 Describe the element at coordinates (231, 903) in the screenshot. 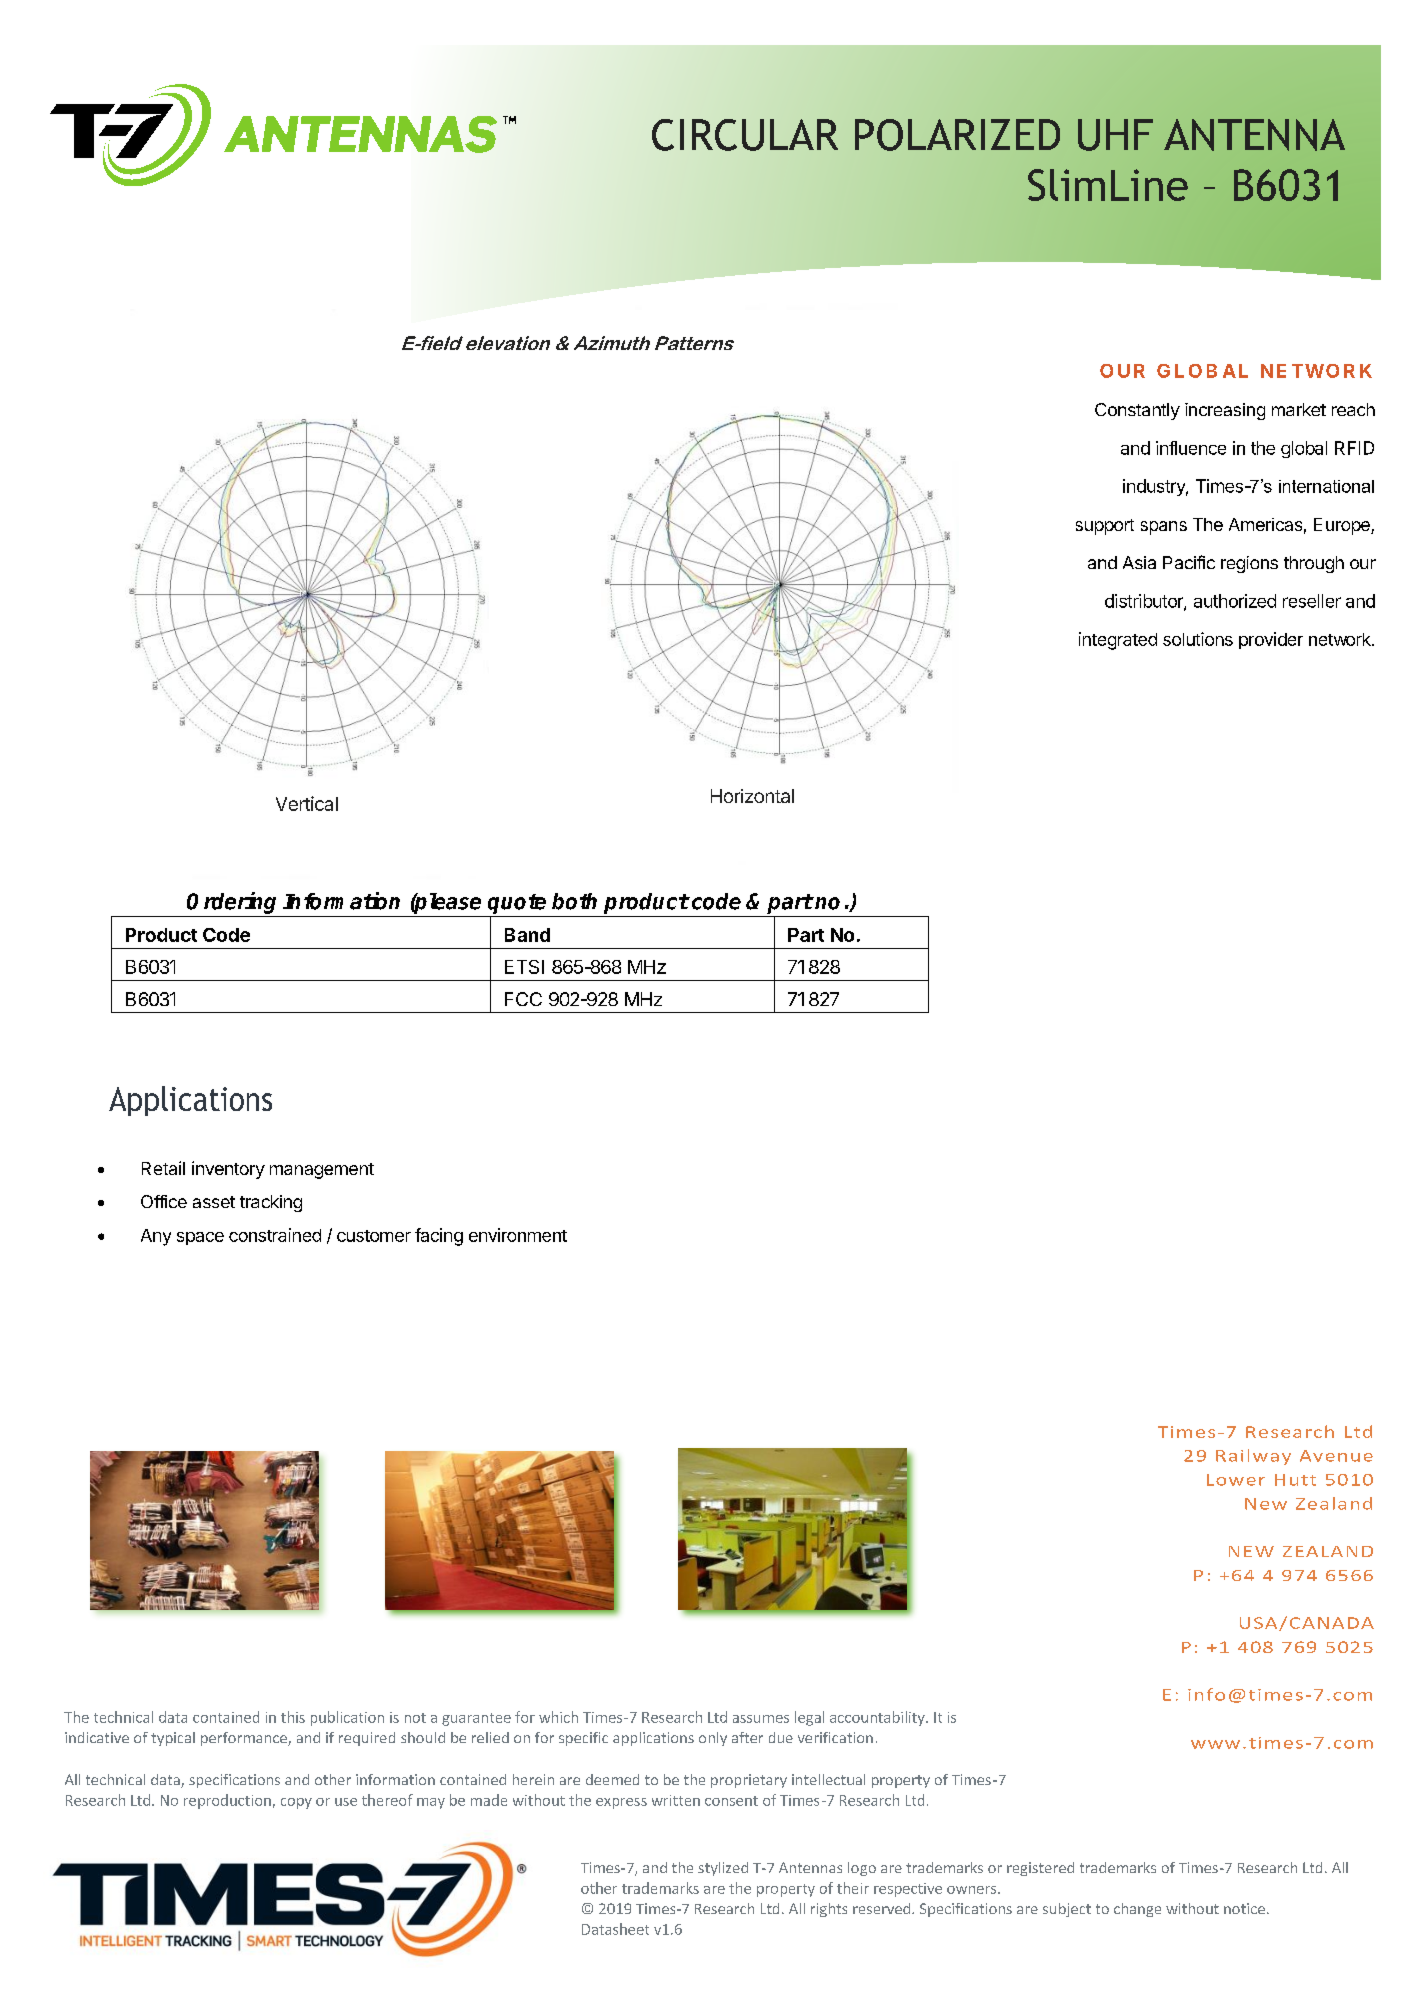

I see `Ordering` at that location.
